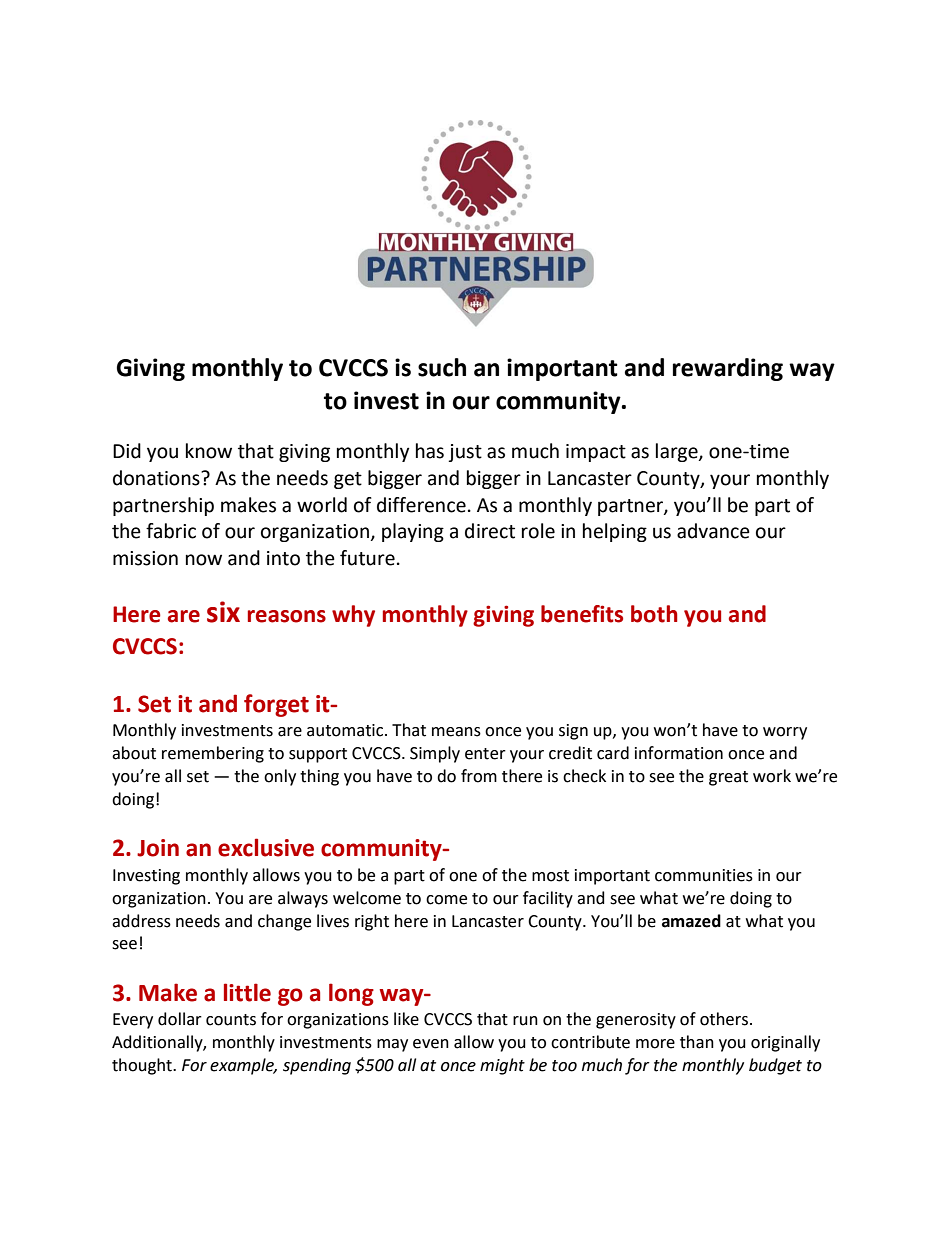 The image size is (952, 1233). Describe the element at coordinates (713, 531) in the screenshot. I see `advance` at that location.
